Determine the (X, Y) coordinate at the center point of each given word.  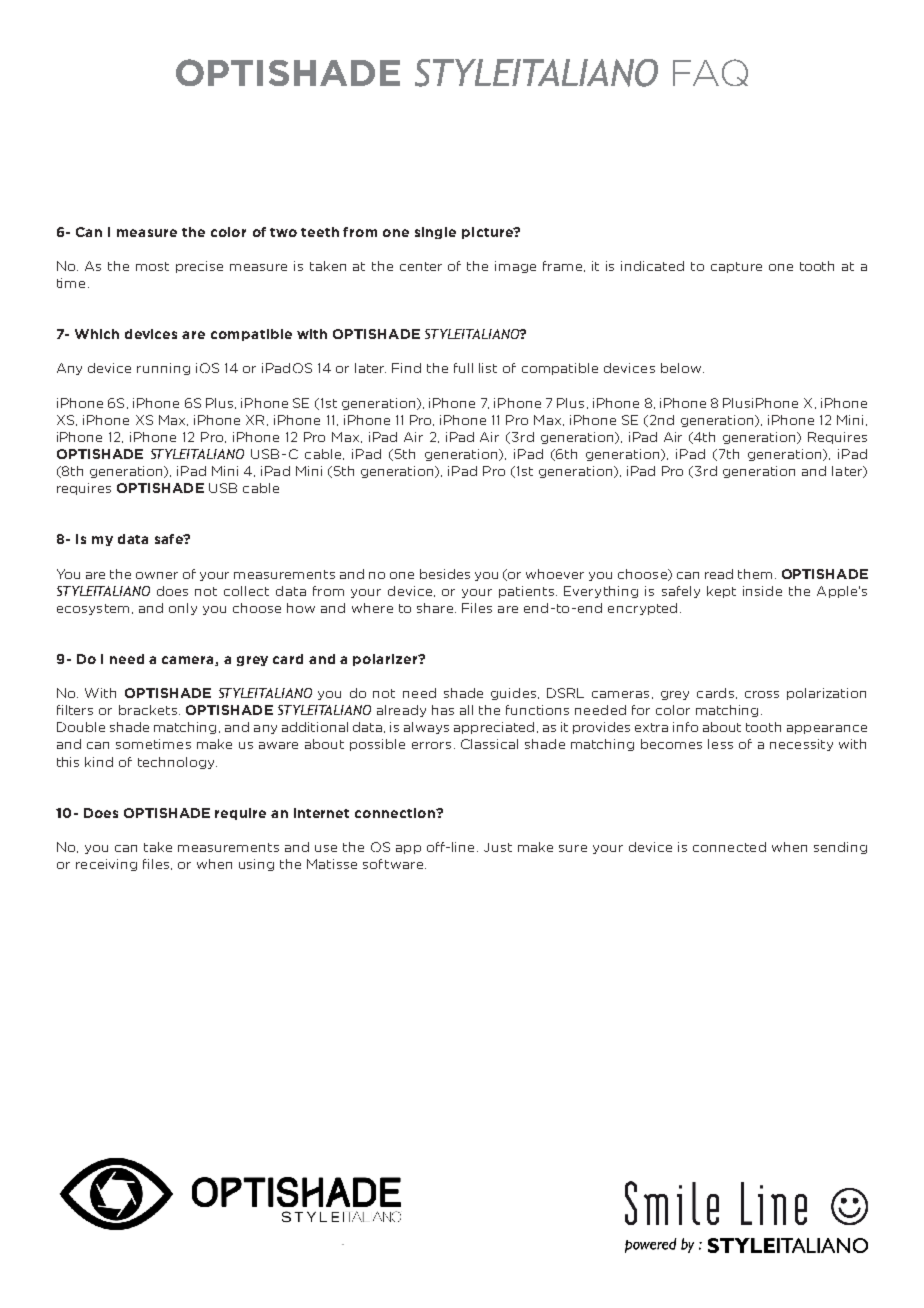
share (436, 608)
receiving (106, 865)
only (183, 609)
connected (729, 847)
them (755, 574)
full (463, 368)
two (283, 232)
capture (736, 267)
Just (498, 847)
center (421, 266)
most (152, 266)
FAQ (710, 72)
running (163, 369)
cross (762, 694)
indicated (652, 266)
